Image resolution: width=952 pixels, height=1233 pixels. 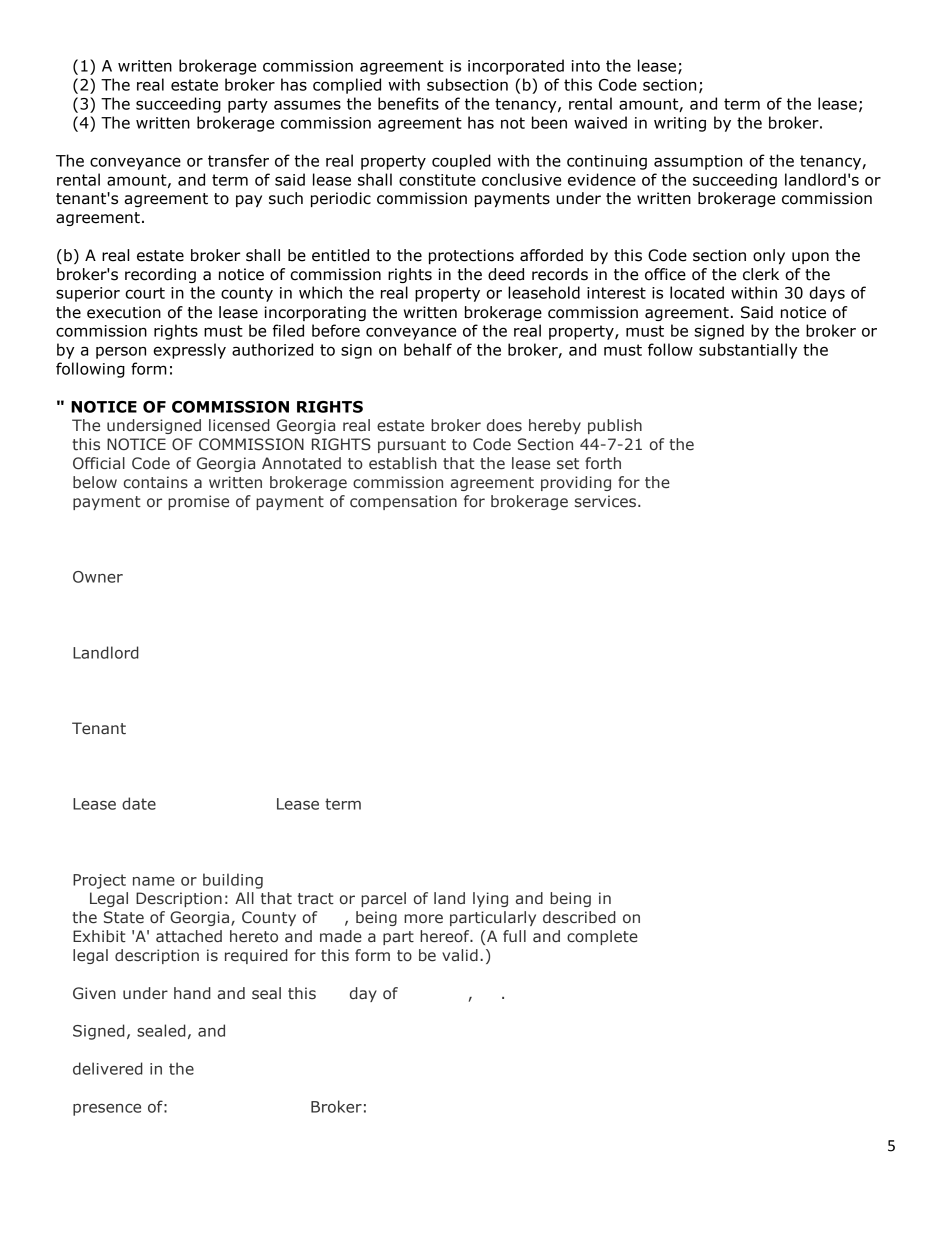 I want to click on complete, so click(x=602, y=937).
